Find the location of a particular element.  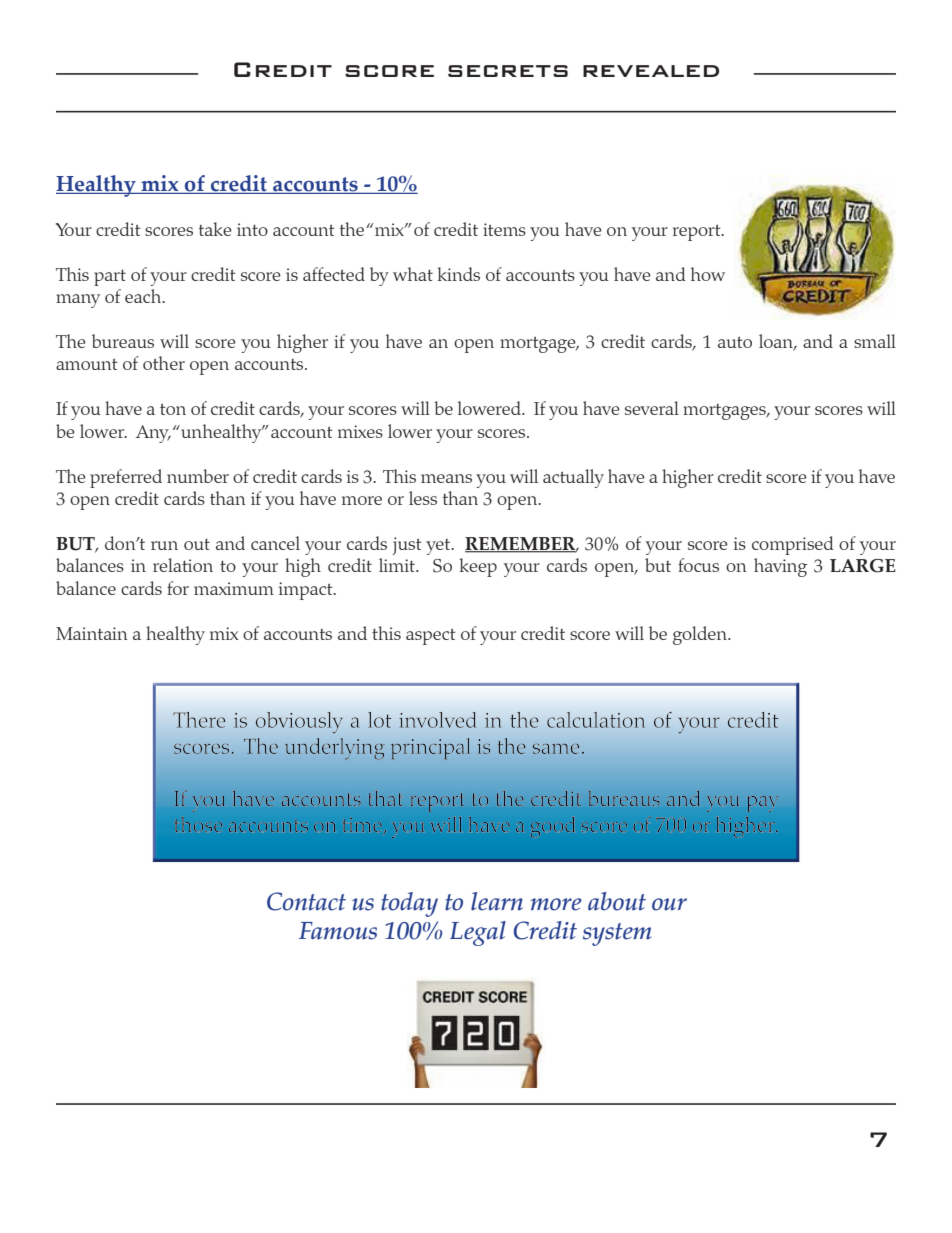

means is located at coordinates (446, 478).
